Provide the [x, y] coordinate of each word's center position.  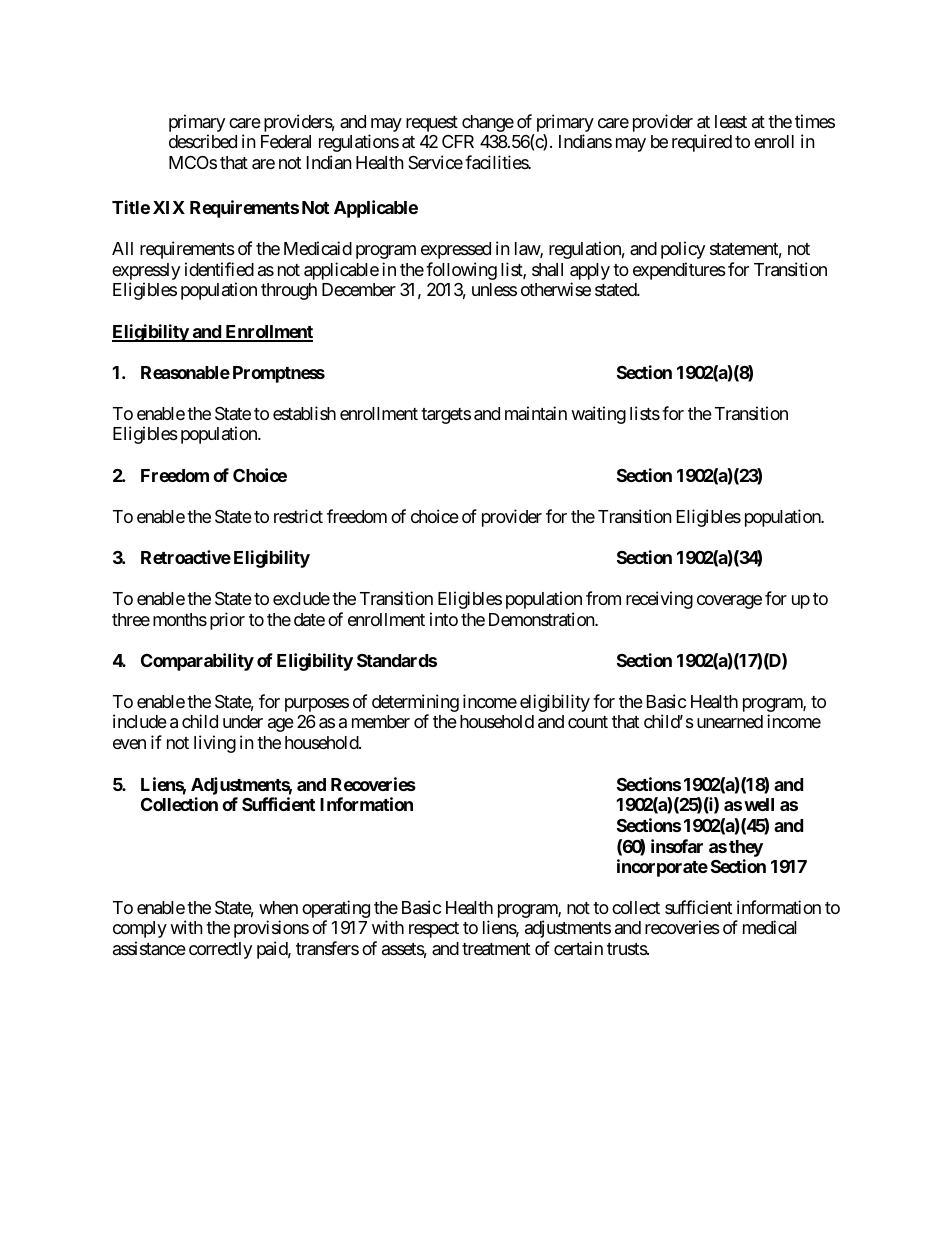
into [444, 619]
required [702, 143]
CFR [458, 141]
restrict [298, 516]
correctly [220, 950]
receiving [659, 600]
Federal [286, 141]
